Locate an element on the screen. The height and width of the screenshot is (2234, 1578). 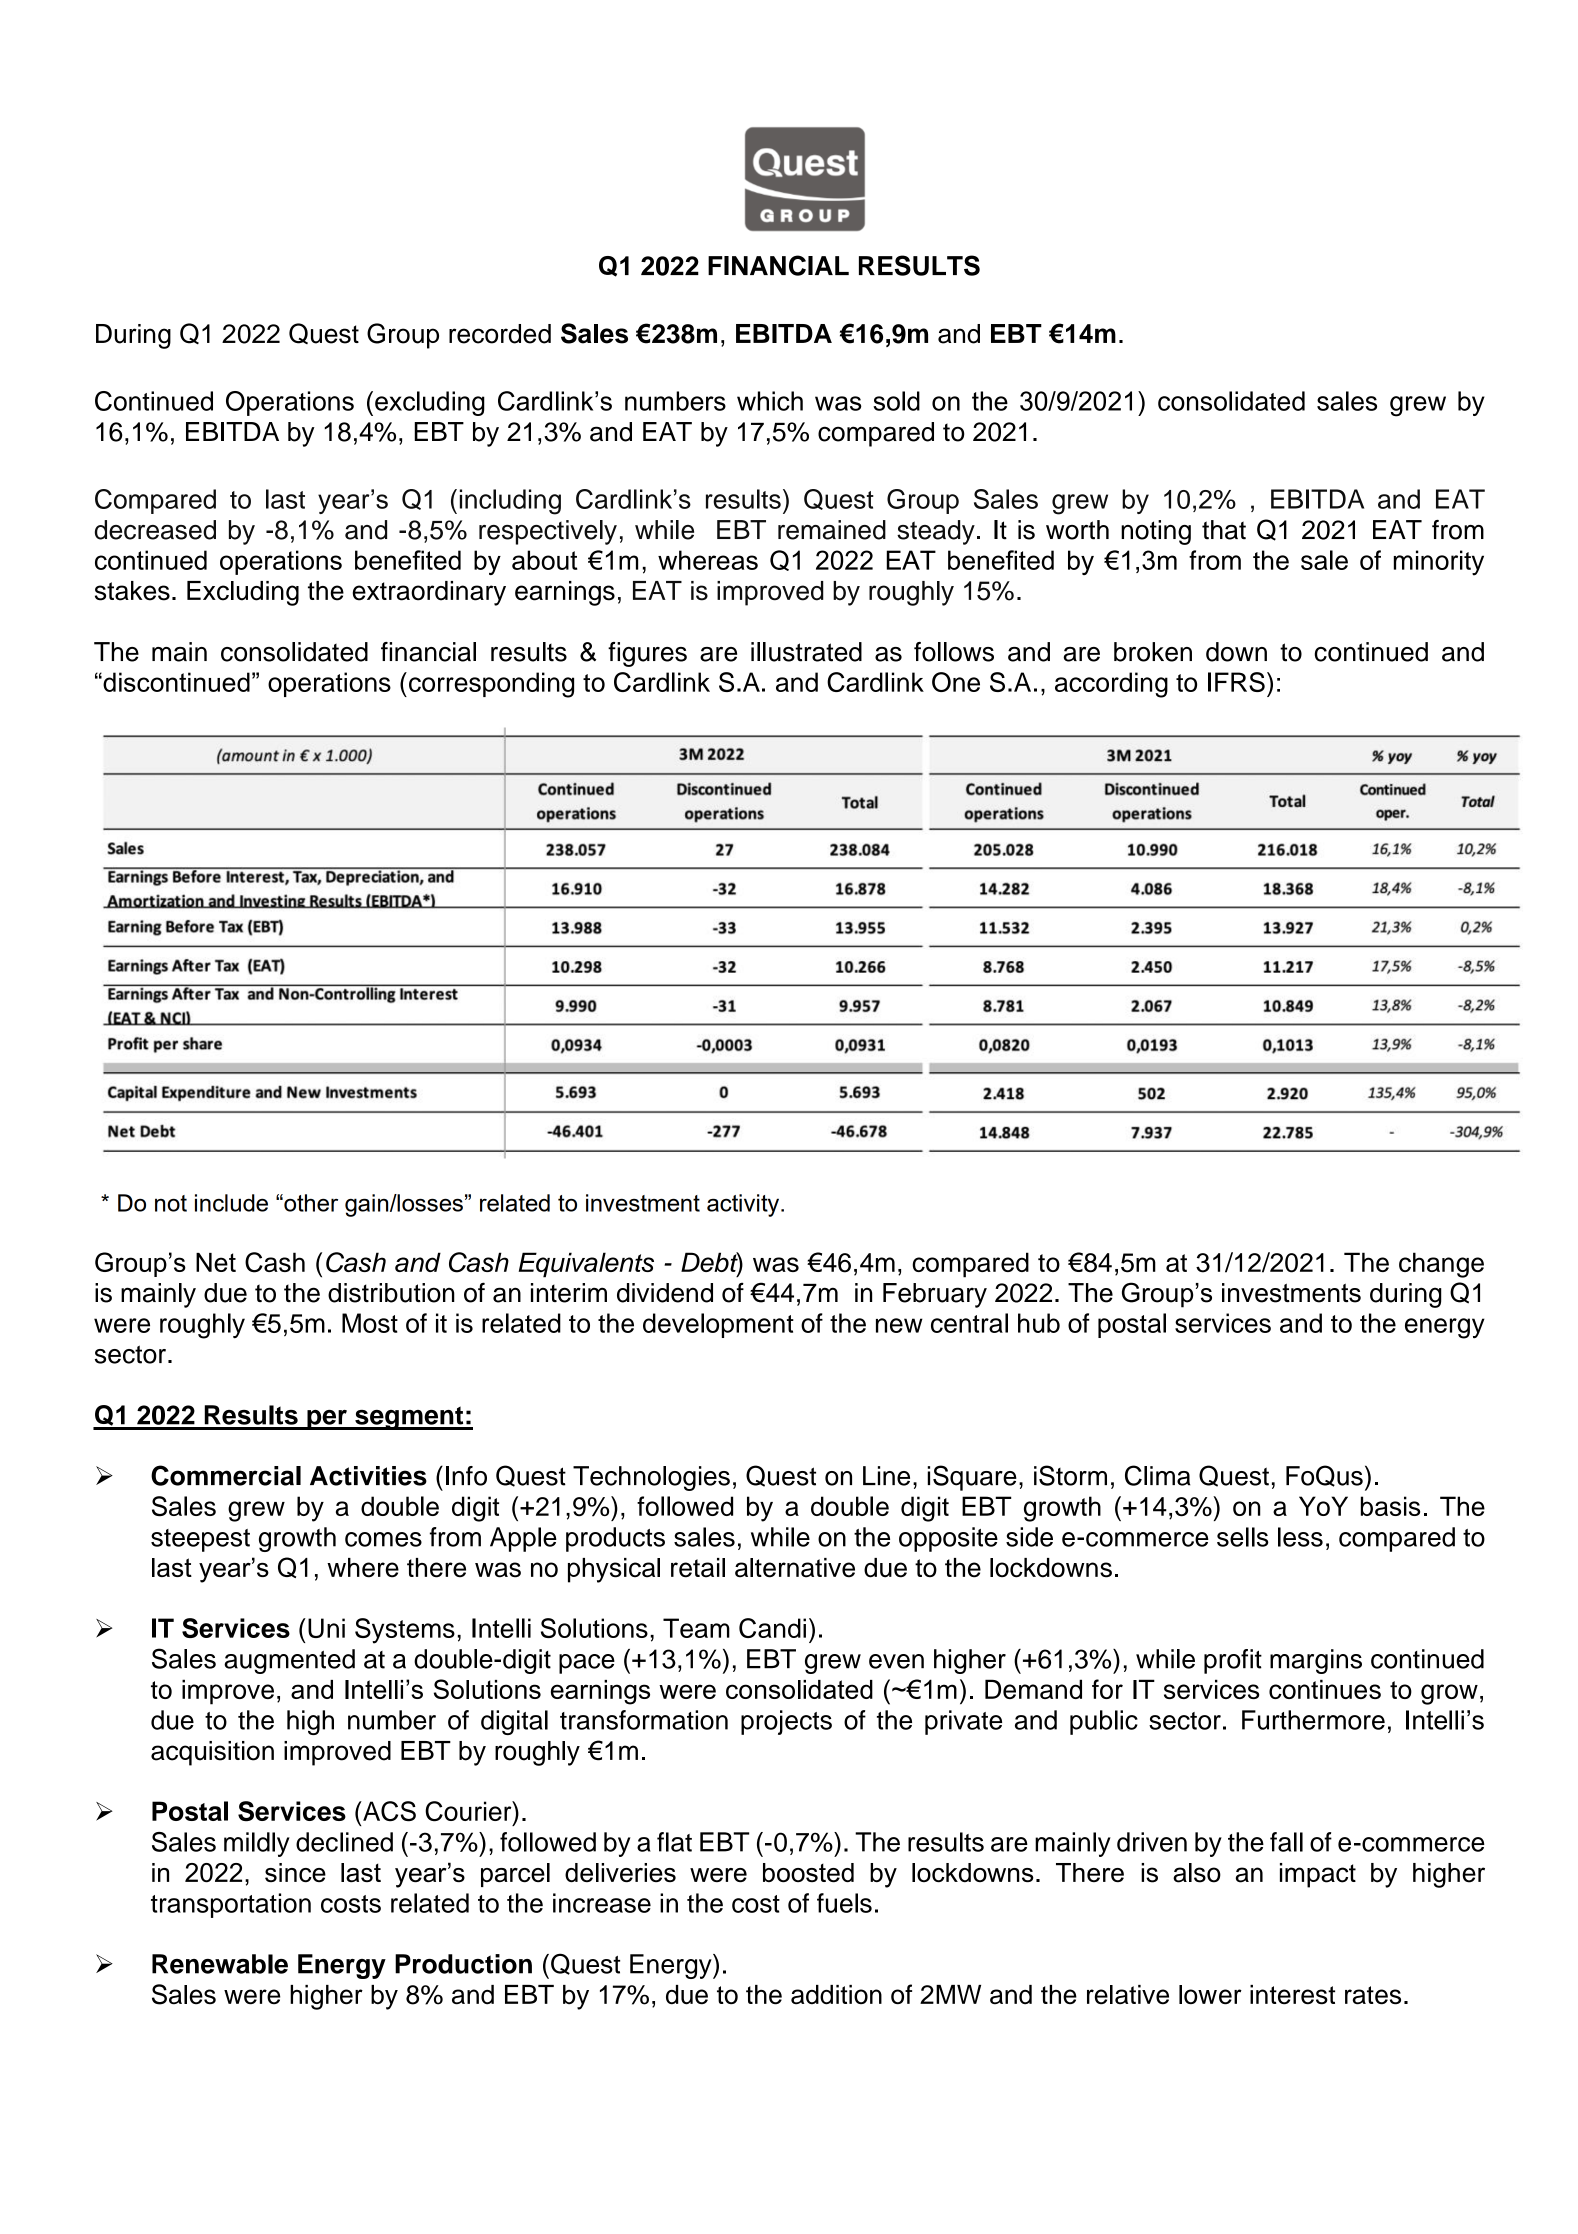
activity is located at coordinates (744, 1205).
